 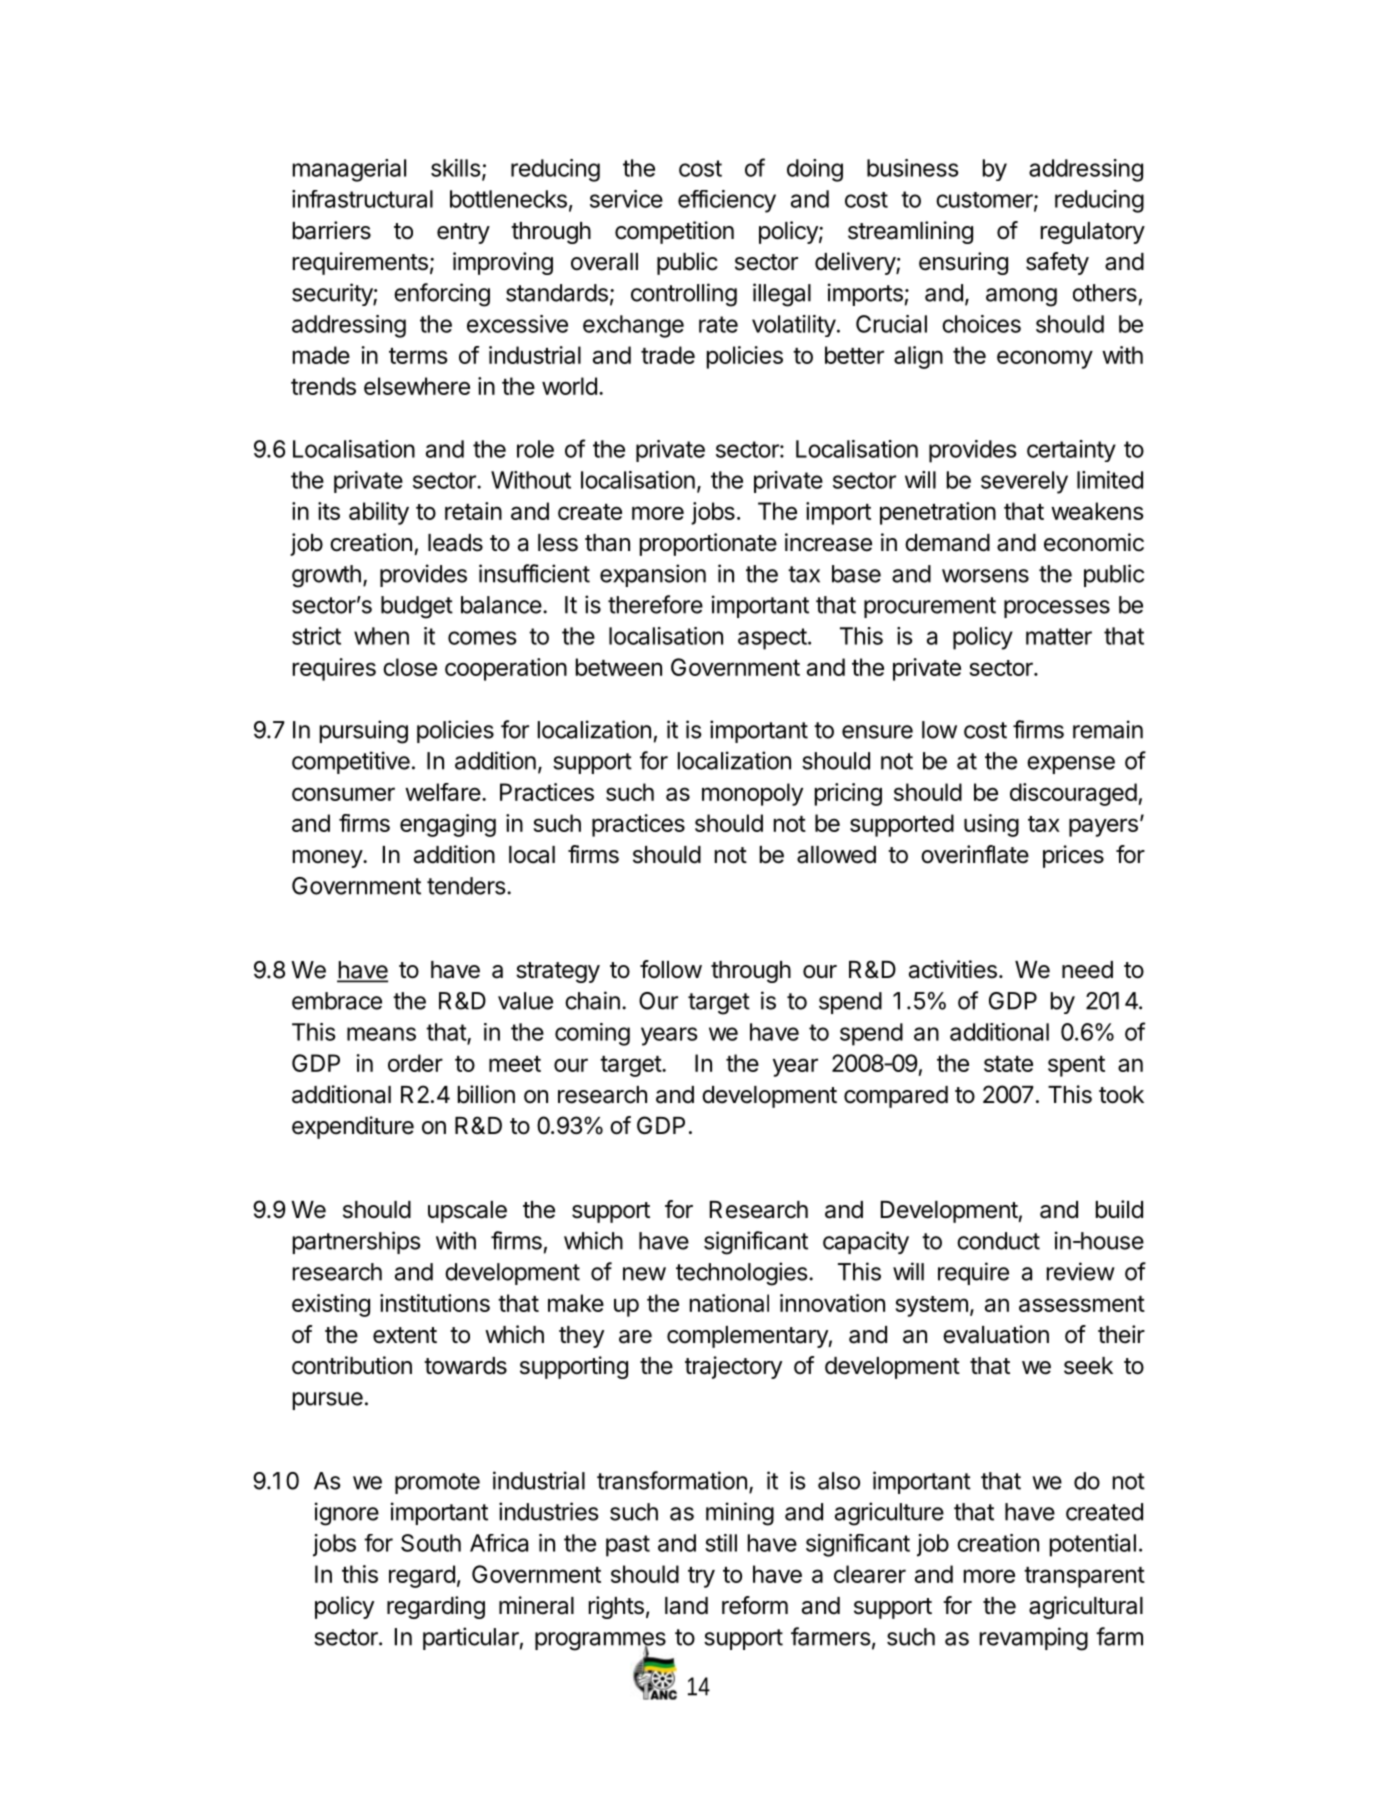 I want to click on conduct, so click(x=998, y=1241).
